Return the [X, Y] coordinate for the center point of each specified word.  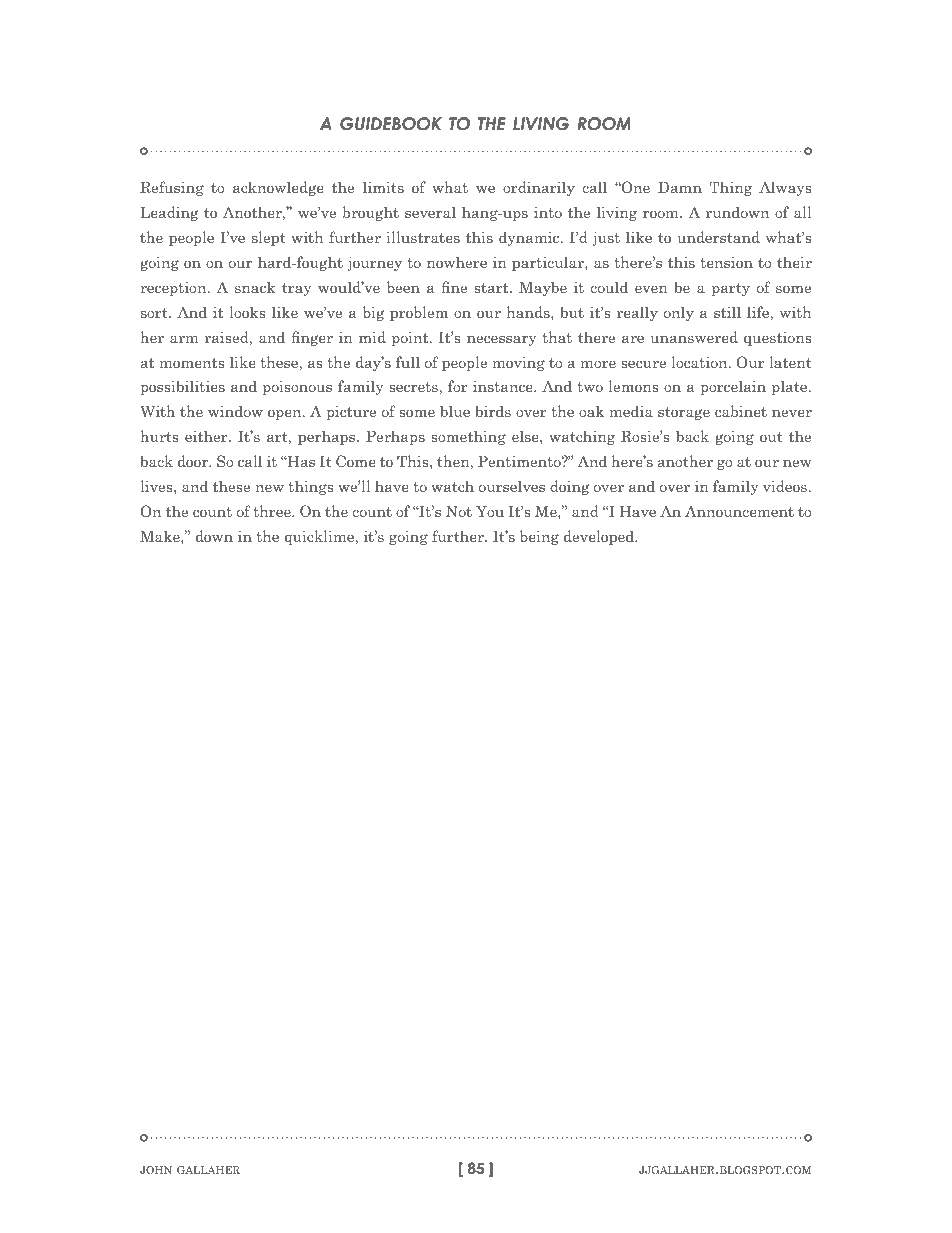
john [156, 1170]
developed [600, 537]
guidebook [391, 124]
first [763, 61]
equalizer [189, 61]
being [539, 537]
